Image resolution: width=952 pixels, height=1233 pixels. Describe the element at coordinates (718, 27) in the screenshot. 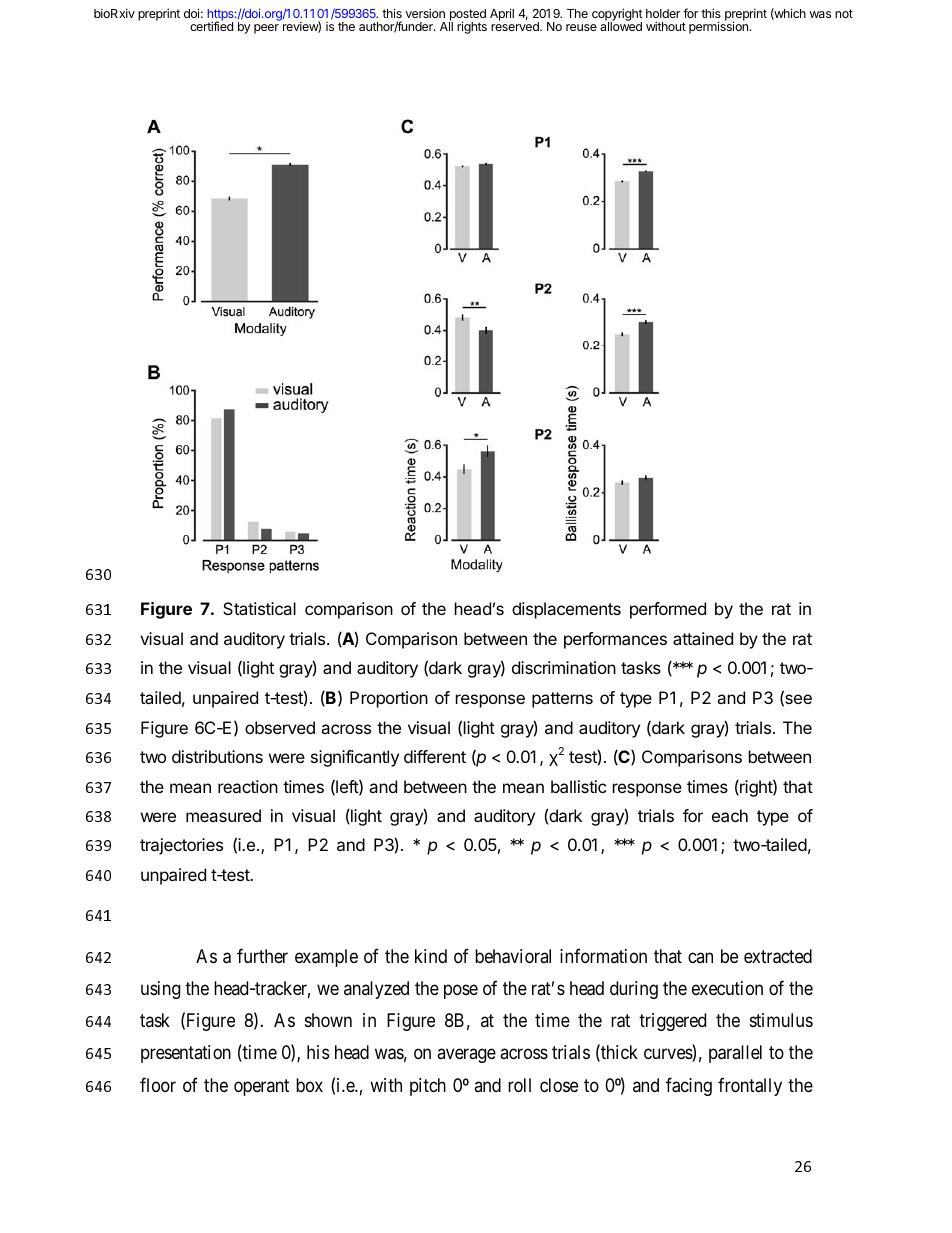

I see `permission` at that location.
